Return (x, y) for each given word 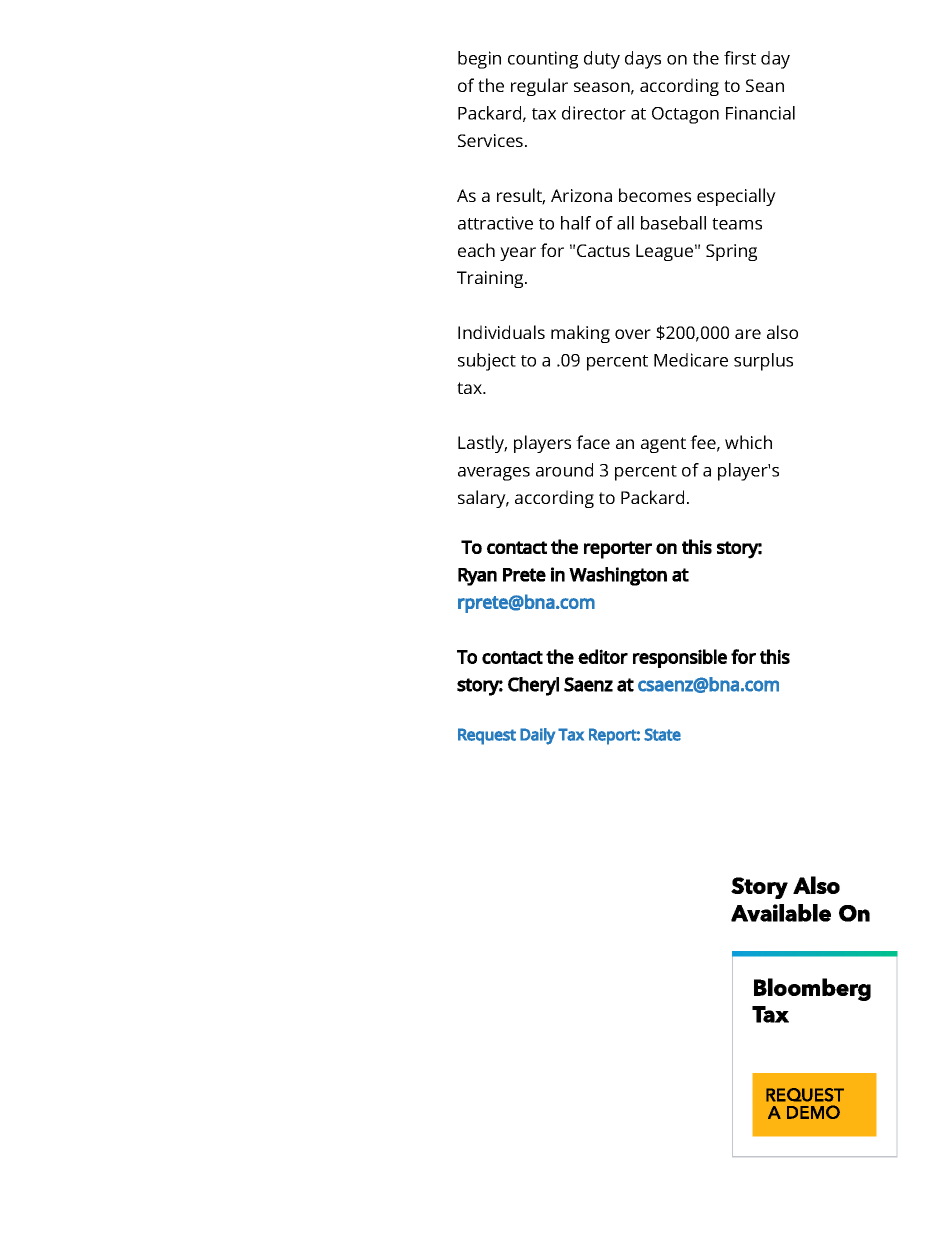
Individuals (501, 332)
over (633, 334)
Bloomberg (812, 989)
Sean (765, 85)
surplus (763, 362)
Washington (618, 576)
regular (539, 87)
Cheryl (533, 686)
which (748, 442)
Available (781, 913)
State (662, 734)
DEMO (813, 1112)
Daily (537, 736)
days (643, 60)
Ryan (477, 577)
